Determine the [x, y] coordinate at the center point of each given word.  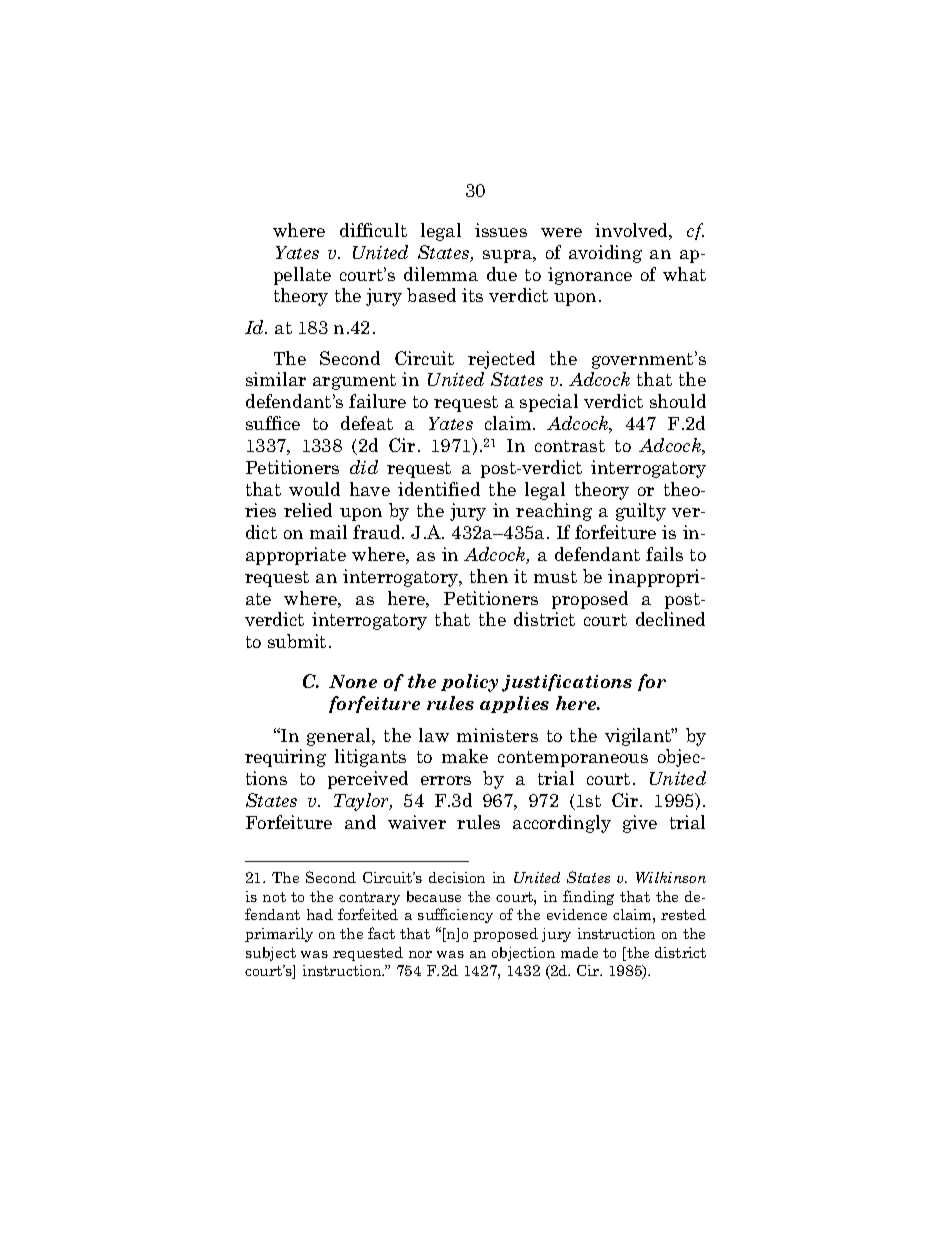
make [465, 756]
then [489, 576]
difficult [373, 230]
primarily [279, 935]
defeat [367, 423]
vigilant [639, 737]
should [678, 401]
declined [670, 619]
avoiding [605, 254]
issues [501, 230]
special [549, 403]
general [340, 737]
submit [297, 641]
